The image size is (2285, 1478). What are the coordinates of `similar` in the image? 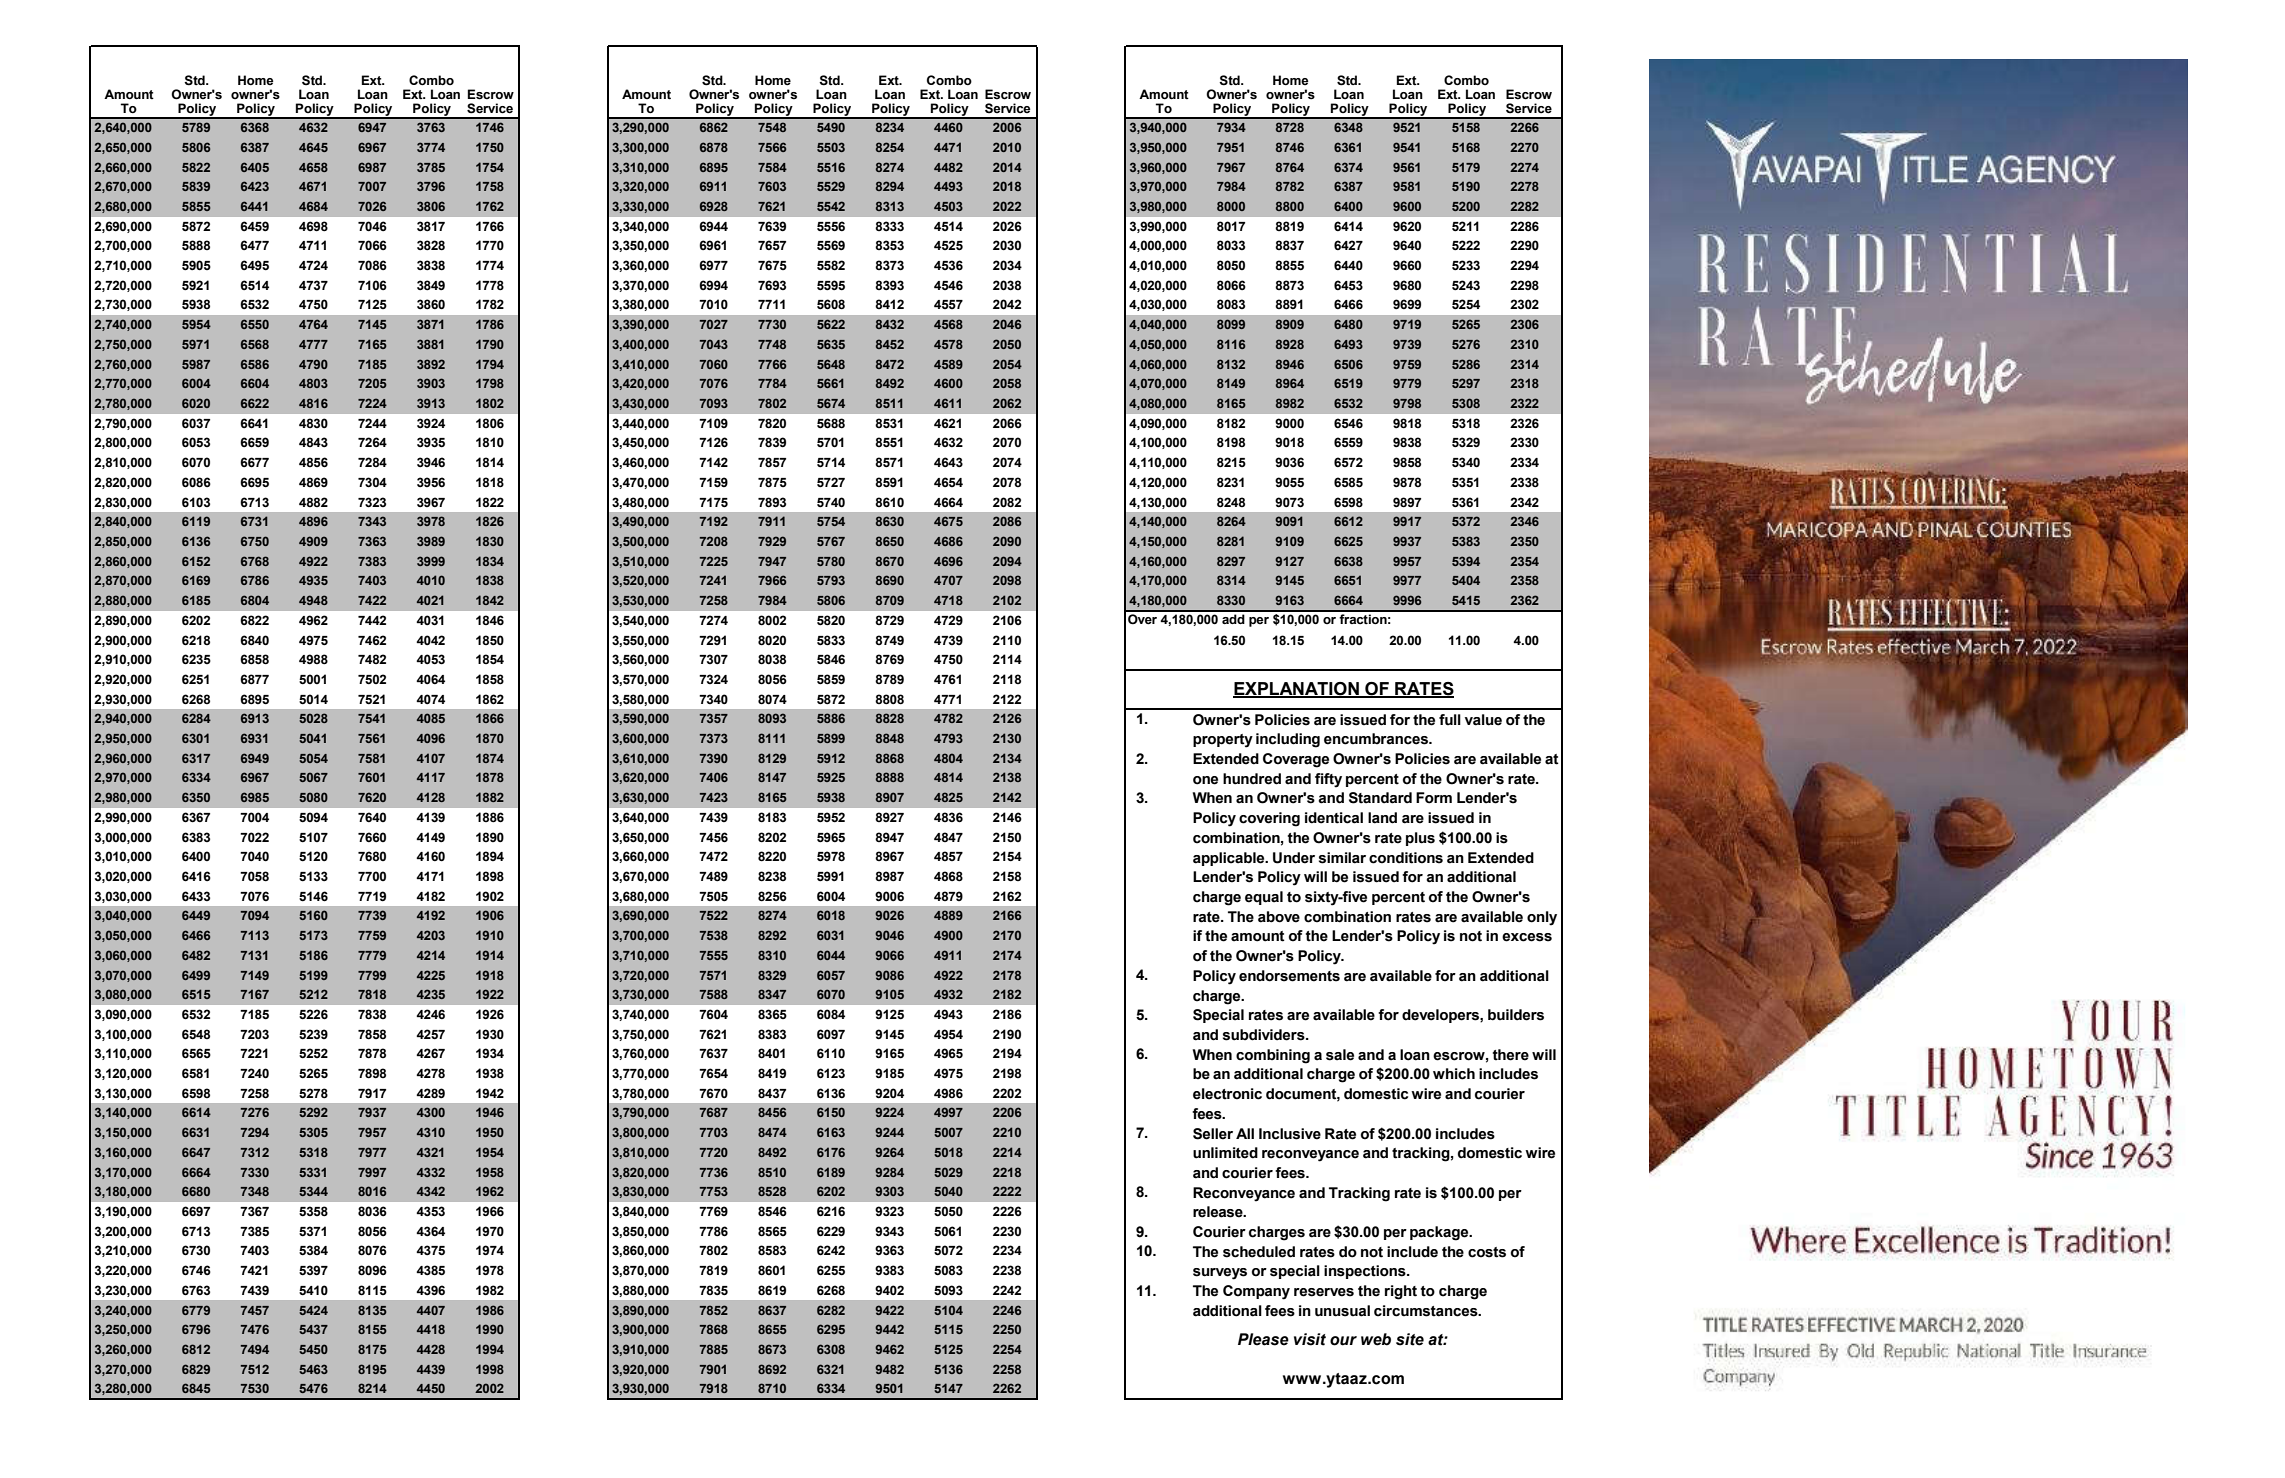 It's located at (1342, 858).
